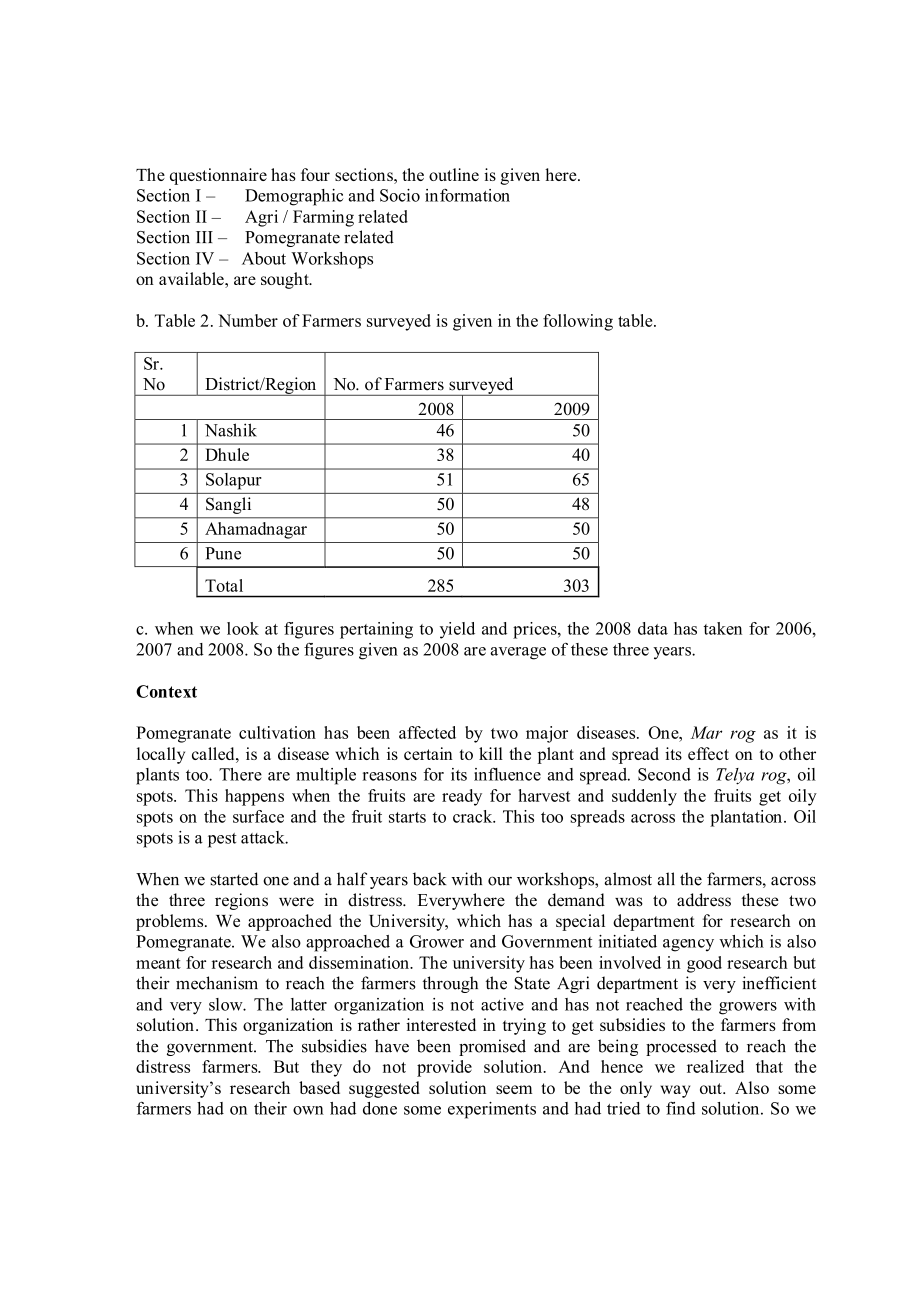 The width and height of the document is (924, 1308). What do you see at coordinates (578, 322) in the document?
I see `following` at bounding box center [578, 322].
